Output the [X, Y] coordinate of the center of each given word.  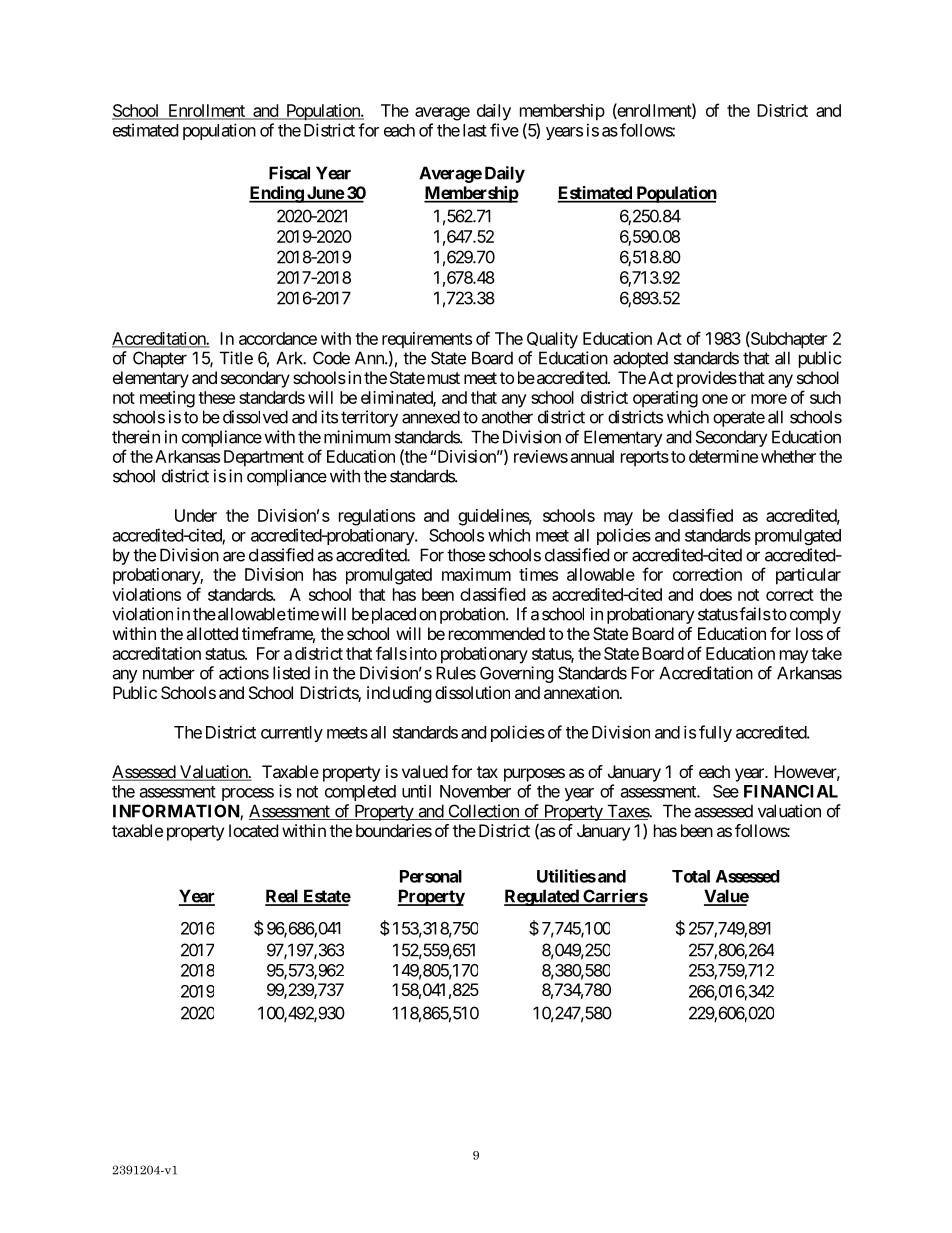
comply [815, 615]
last [475, 130]
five [504, 130]
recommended [497, 633]
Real [283, 897]
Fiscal [289, 173]
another [507, 417]
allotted [212, 633]
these [216, 397]
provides [707, 379]
